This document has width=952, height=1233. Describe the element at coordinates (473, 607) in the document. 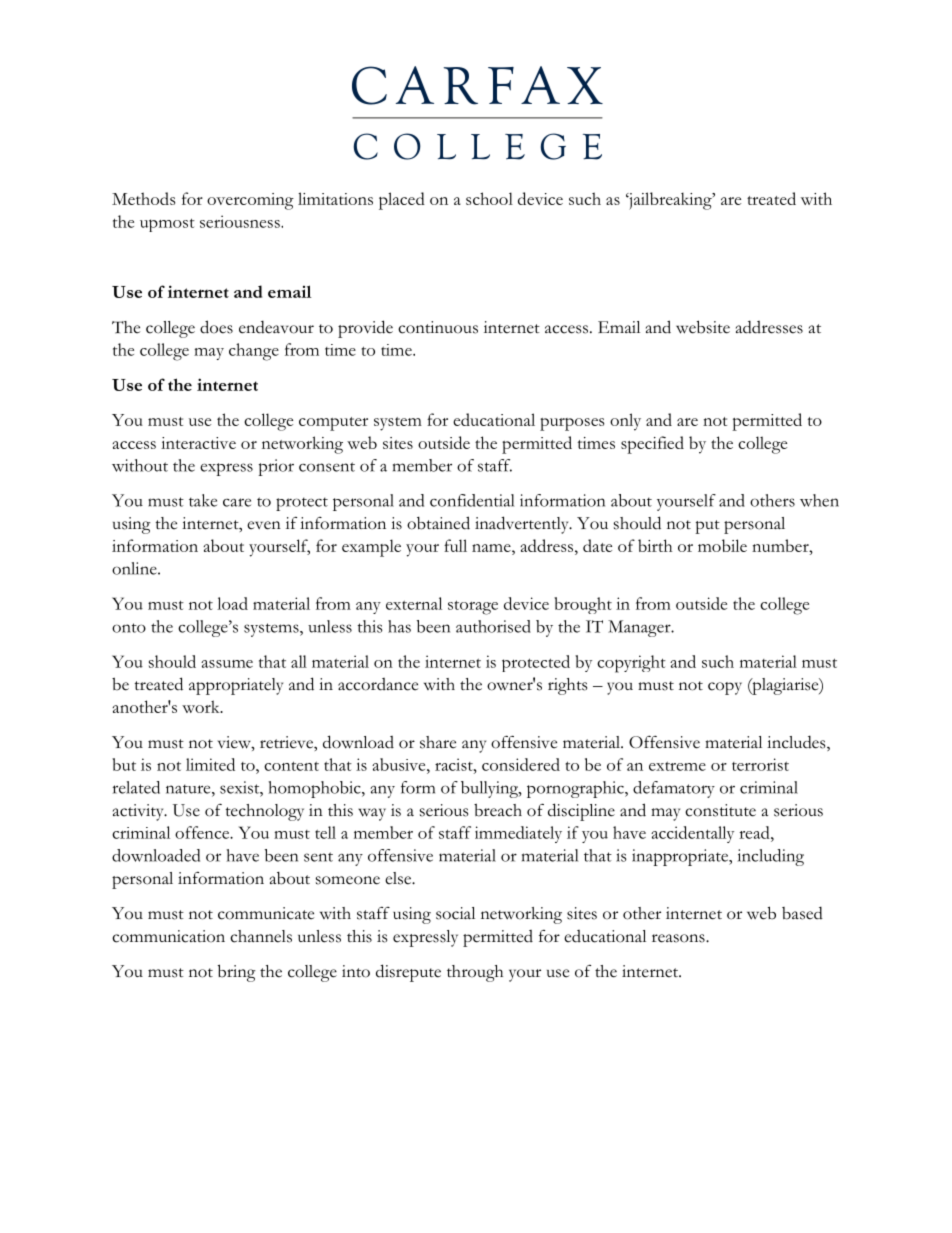

I see `storage` at that location.
